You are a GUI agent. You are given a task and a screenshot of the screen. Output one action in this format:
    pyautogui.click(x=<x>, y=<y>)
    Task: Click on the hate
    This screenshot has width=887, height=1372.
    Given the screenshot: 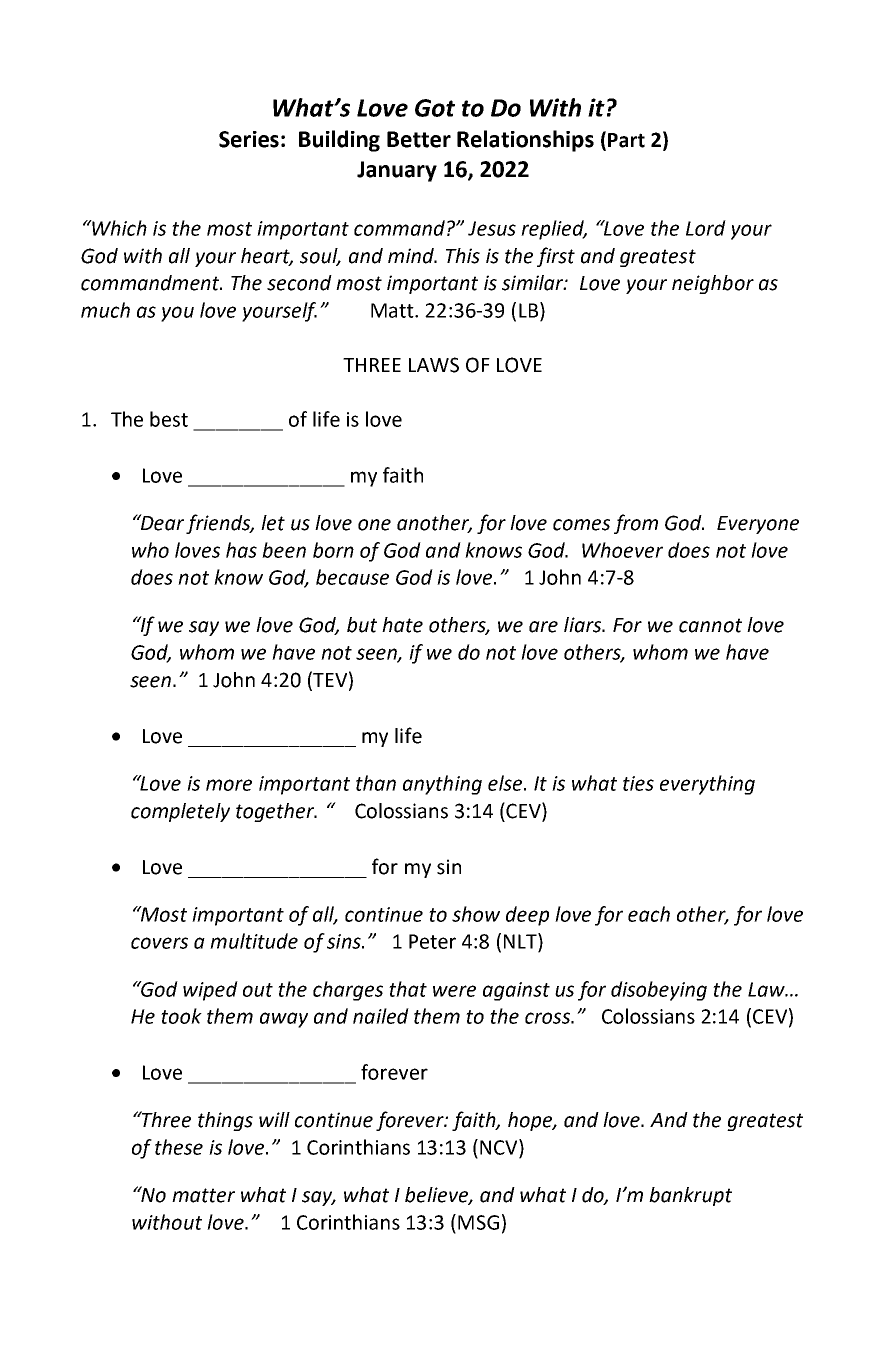 What is the action you would take?
    pyautogui.click(x=402, y=625)
